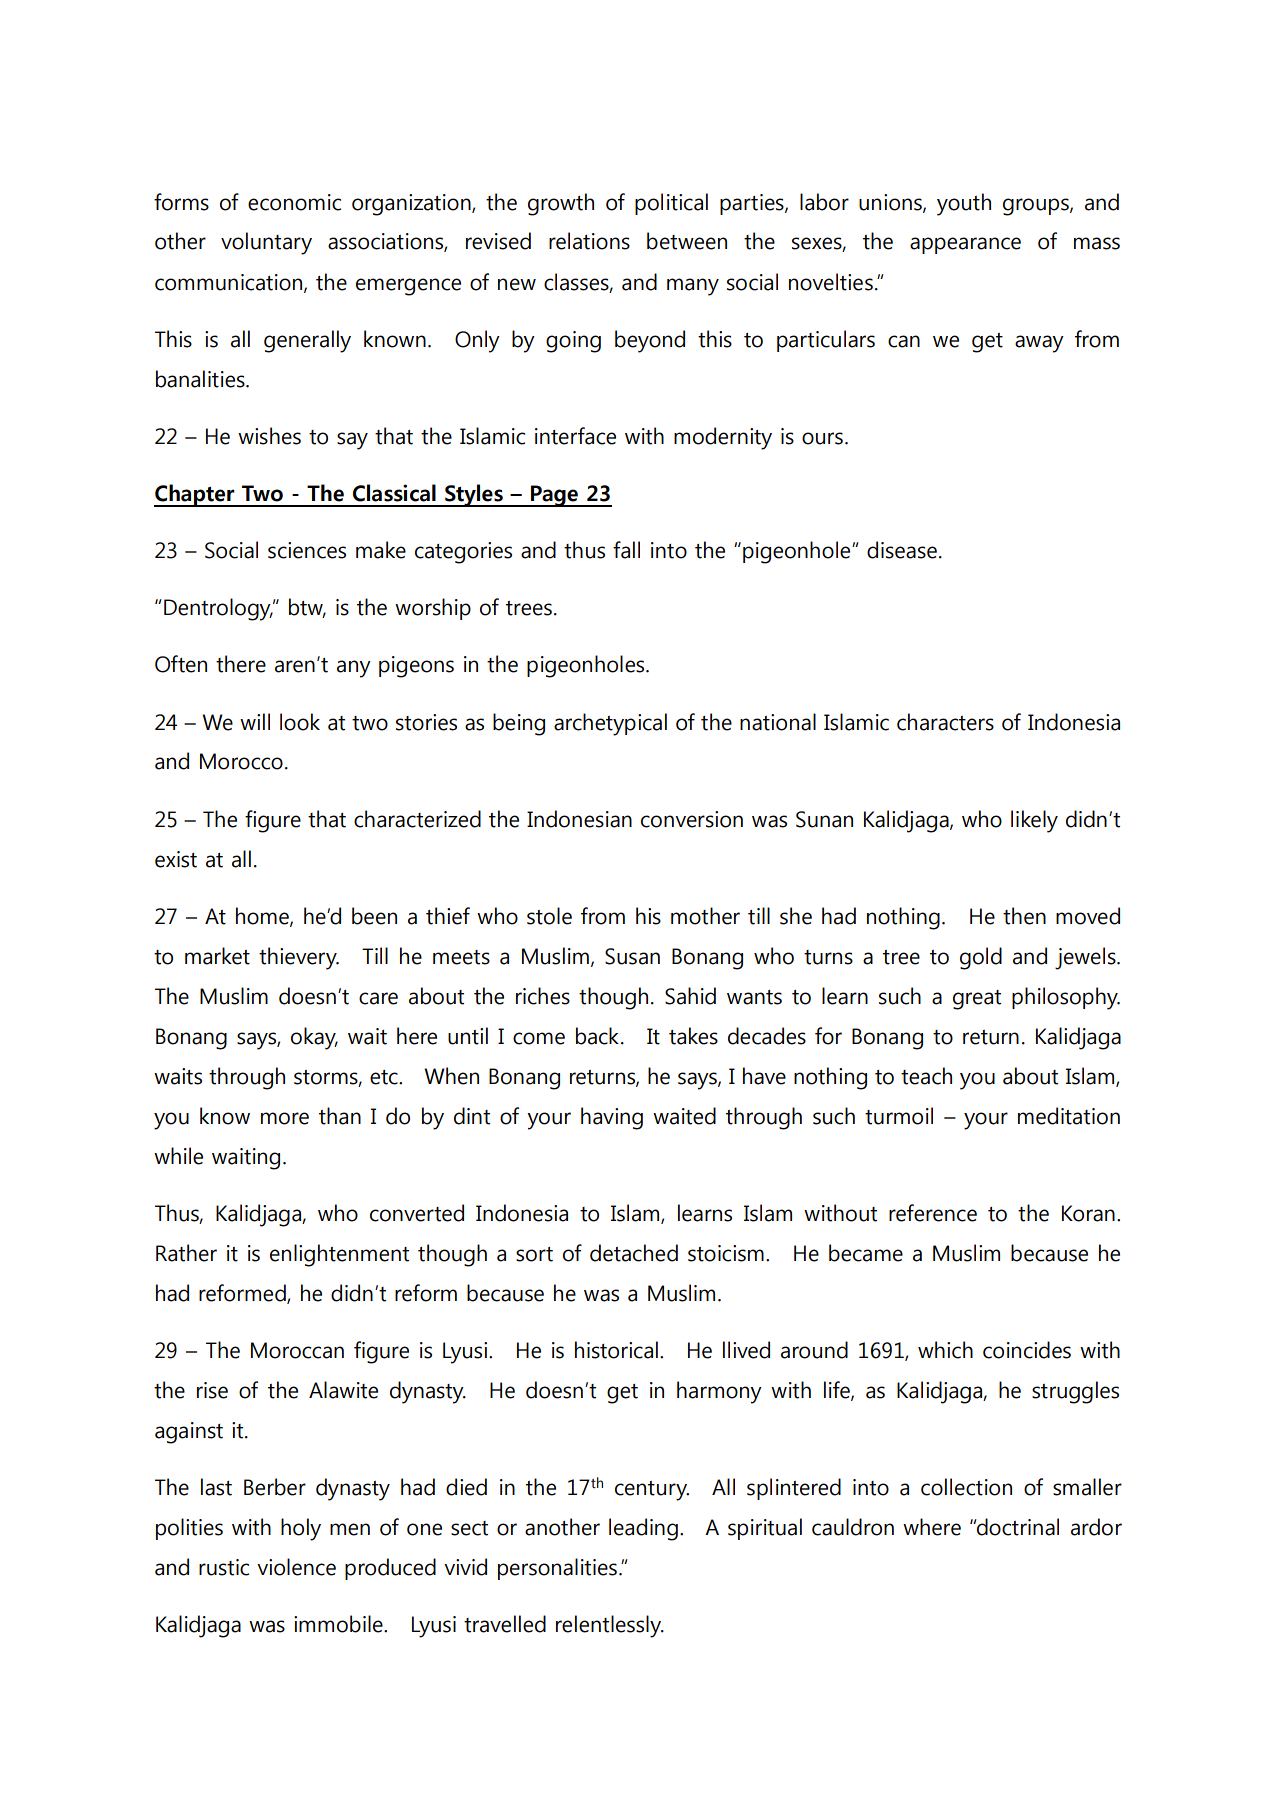 Image resolution: width=1276 pixels, height=1804 pixels. What do you see at coordinates (266, 243) in the image?
I see `voluntary` at bounding box center [266, 243].
